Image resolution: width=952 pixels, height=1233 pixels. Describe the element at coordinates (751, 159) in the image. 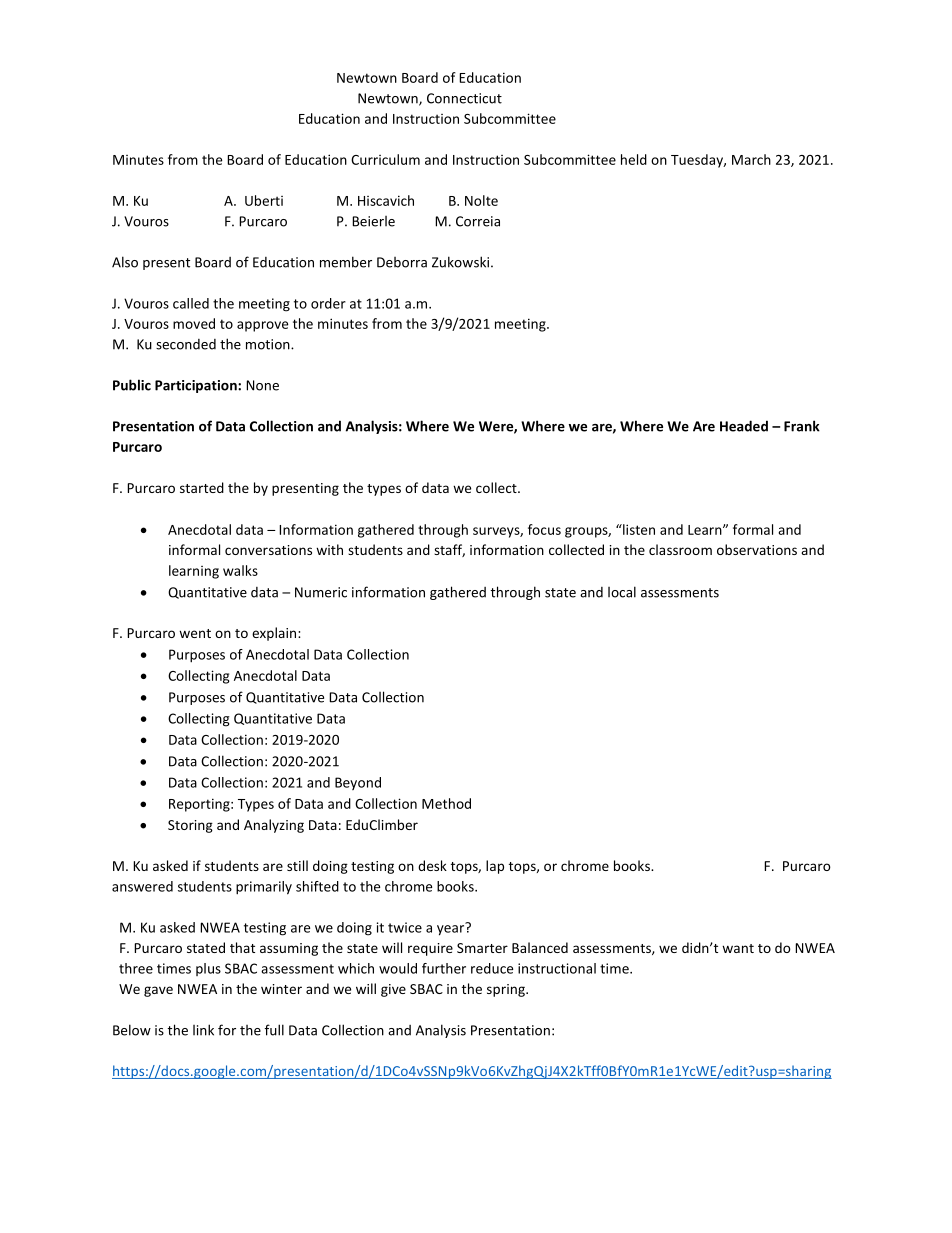

I see `March` at that location.
